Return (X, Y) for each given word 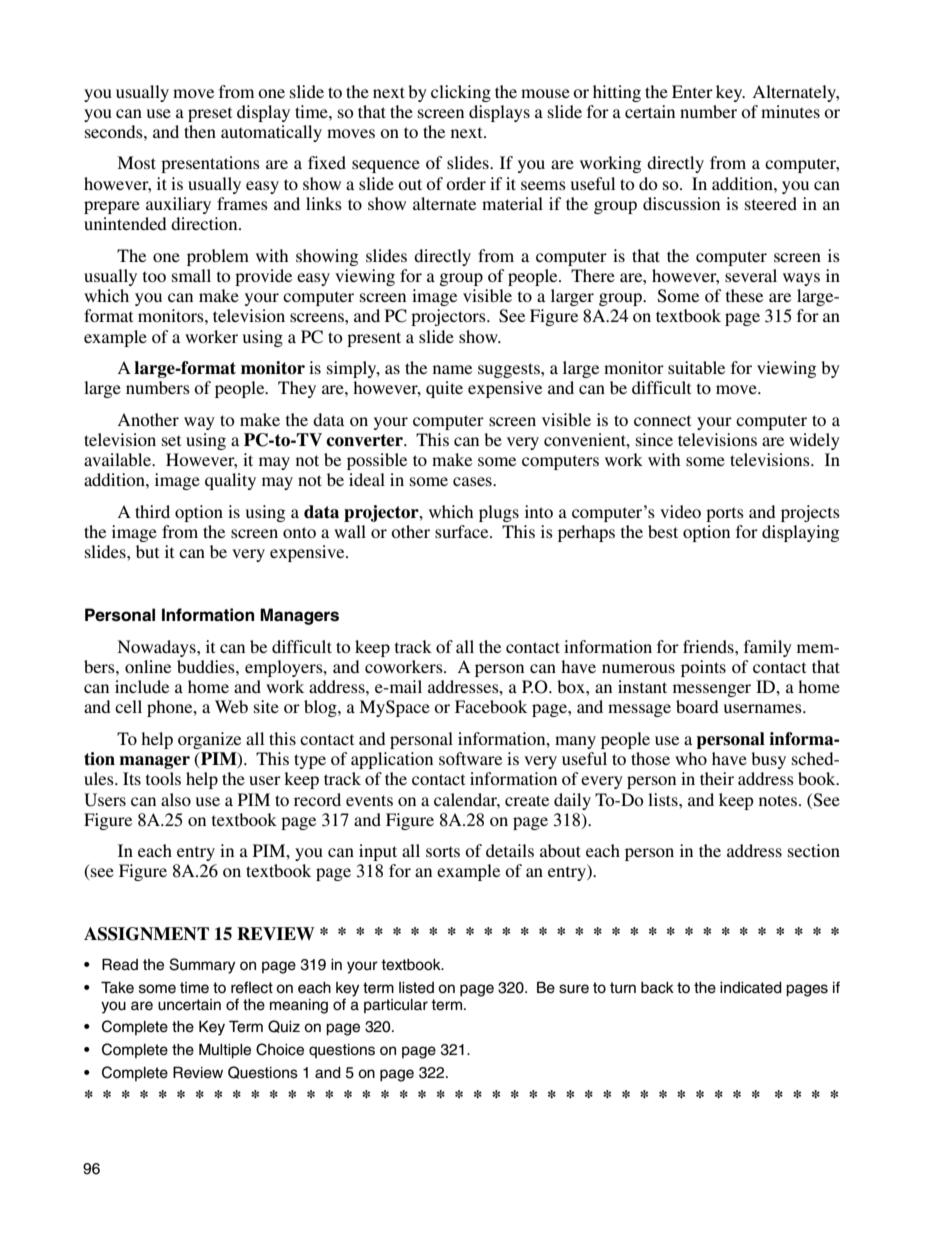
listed (416, 988)
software (470, 758)
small (191, 275)
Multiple (225, 1051)
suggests (510, 370)
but (147, 551)
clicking (461, 93)
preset (210, 114)
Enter (692, 91)
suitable (696, 367)
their (717, 778)
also (176, 799)
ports (725, 514)
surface (463, 531)
